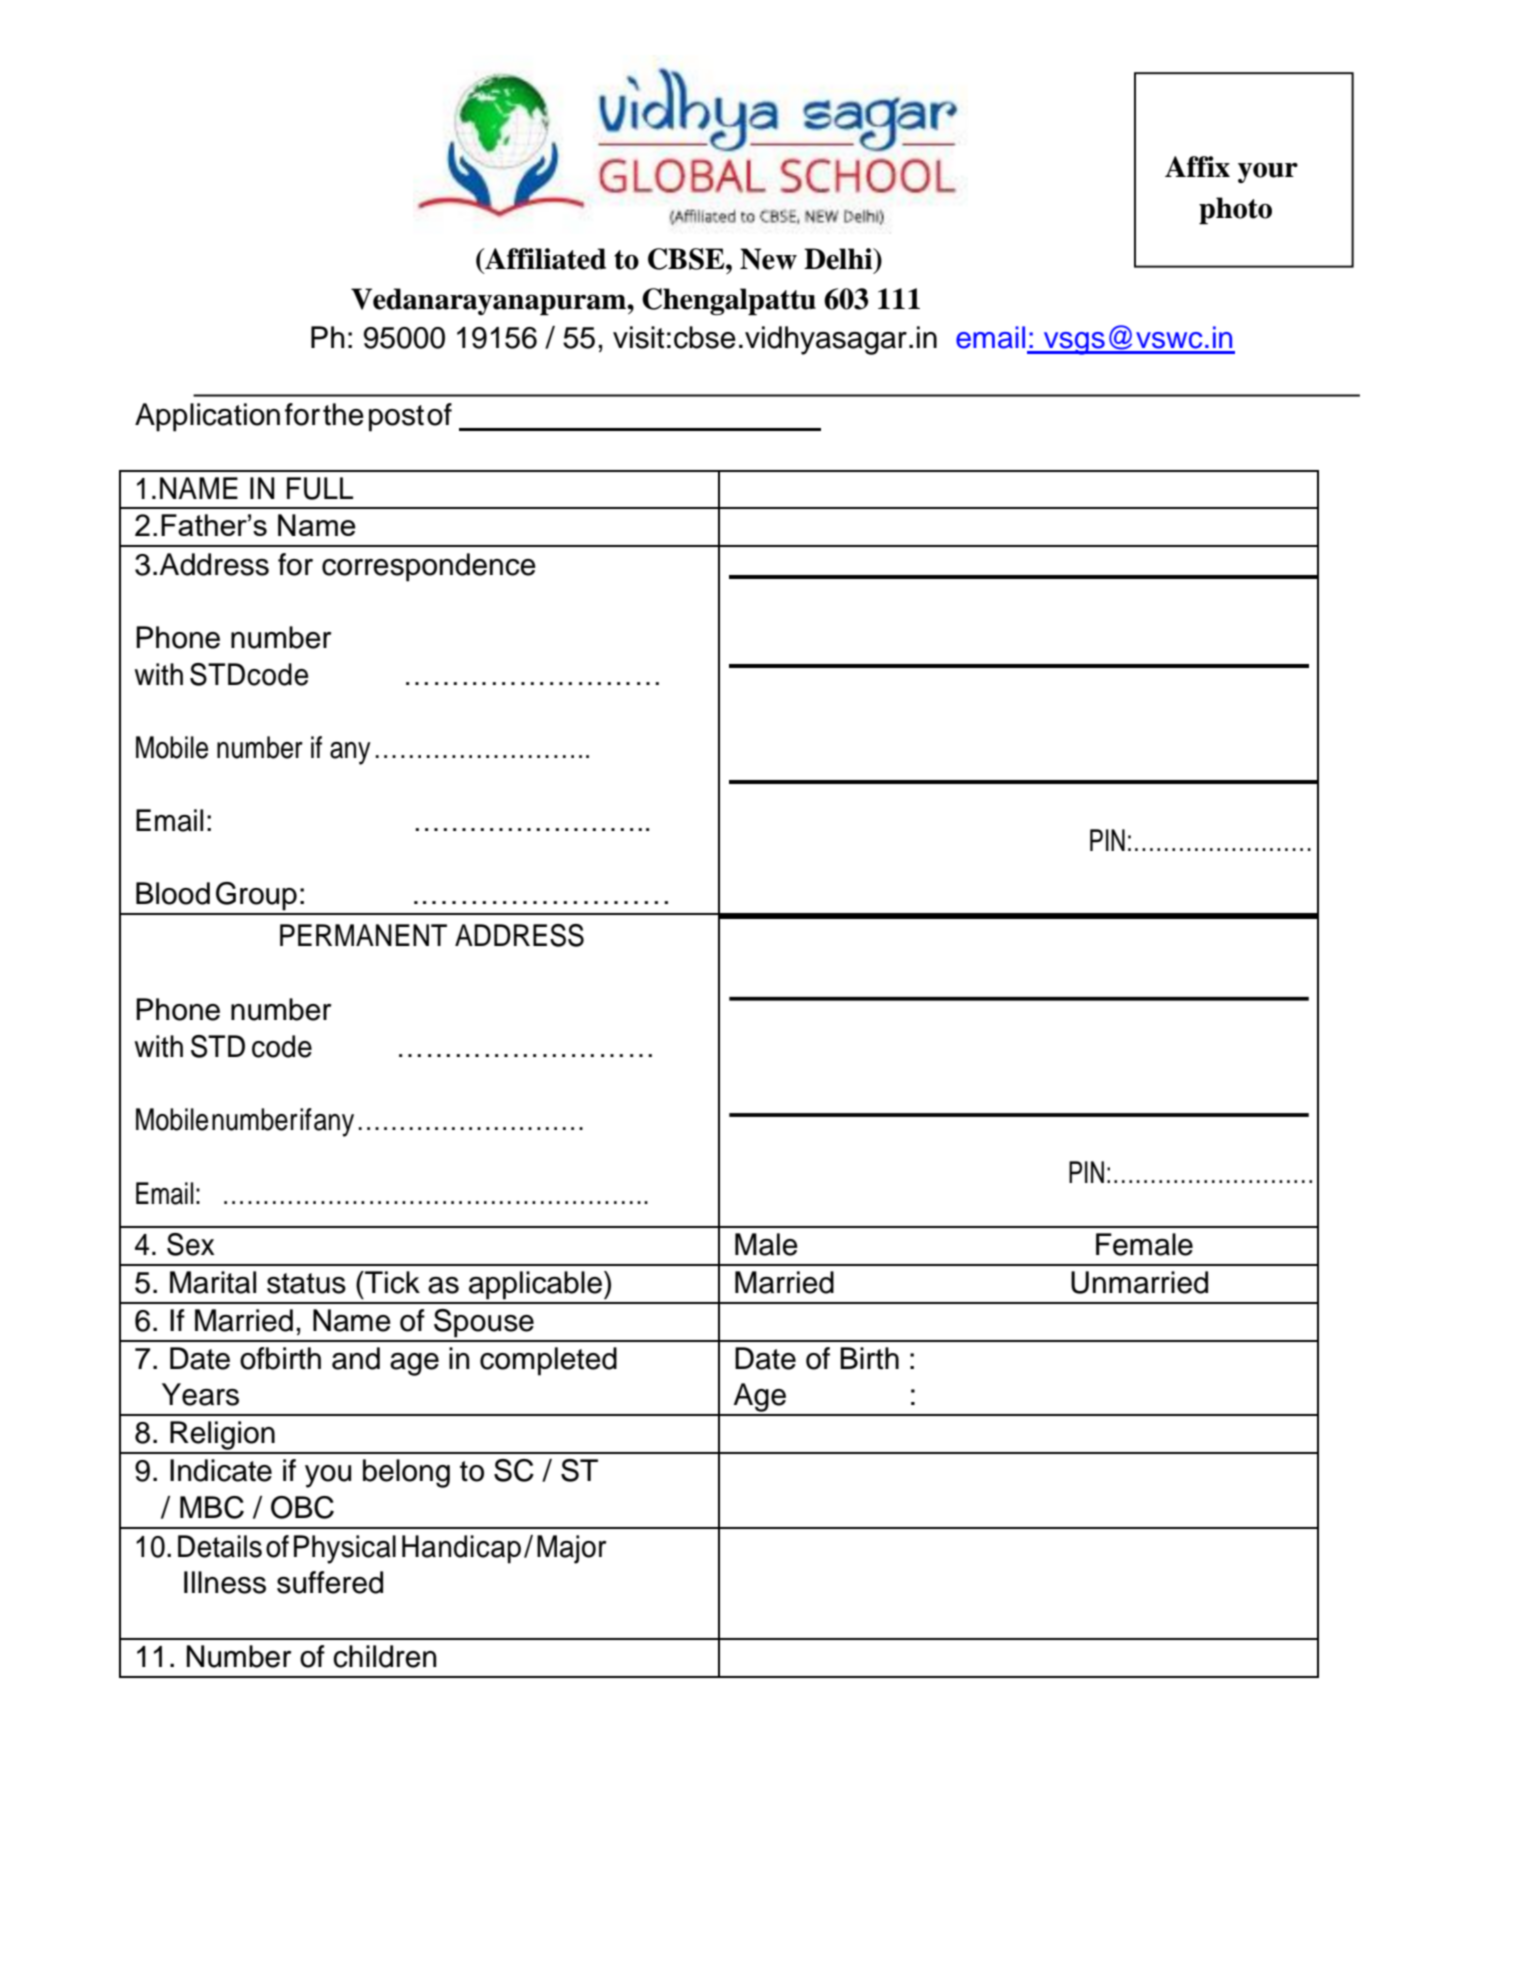 Image resolution: width=1531 pixels, height=1982 pixels. I want to click on New, so click(768, 259).
